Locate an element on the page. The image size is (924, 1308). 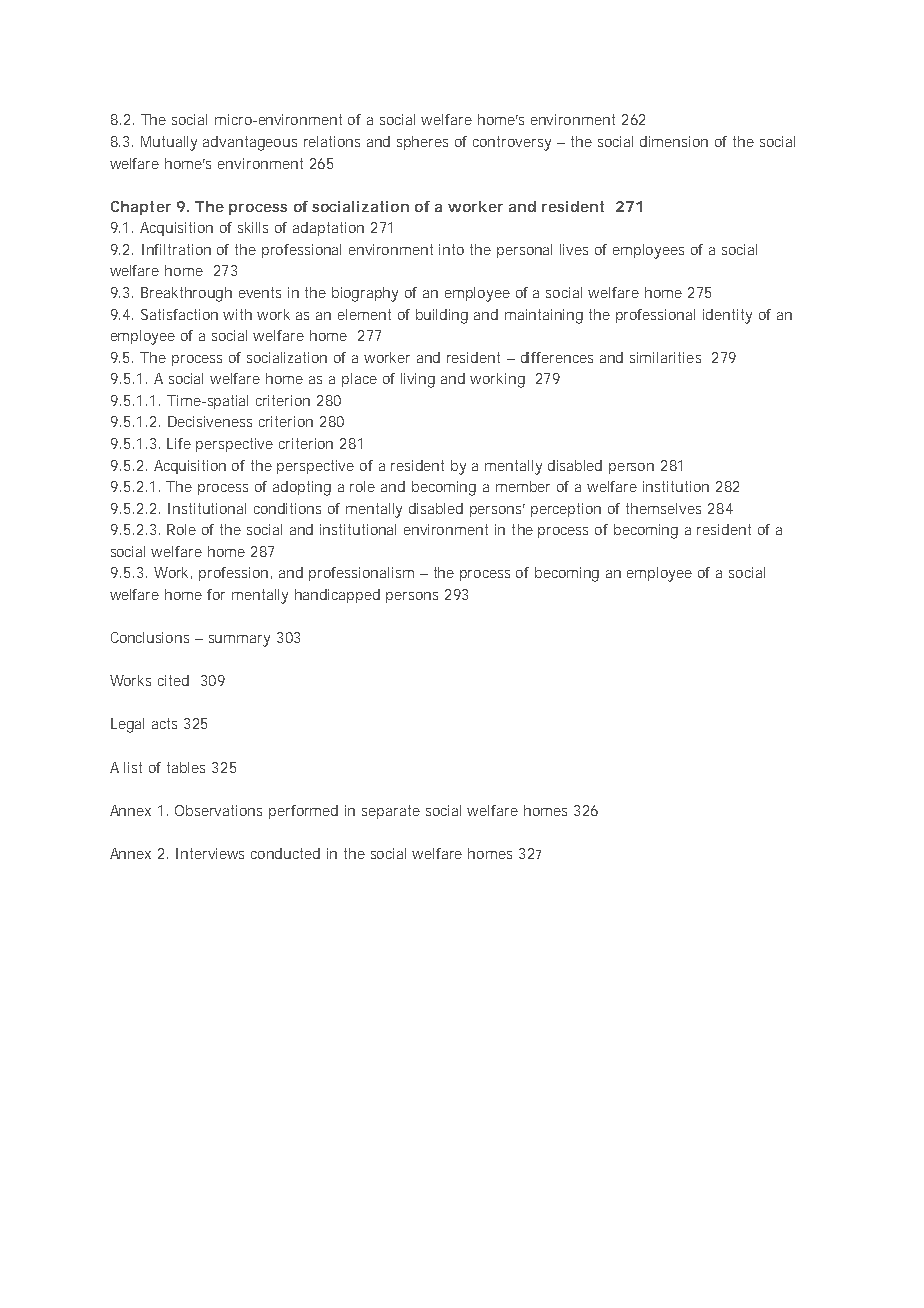
living is located at coordinates (418, 380).
